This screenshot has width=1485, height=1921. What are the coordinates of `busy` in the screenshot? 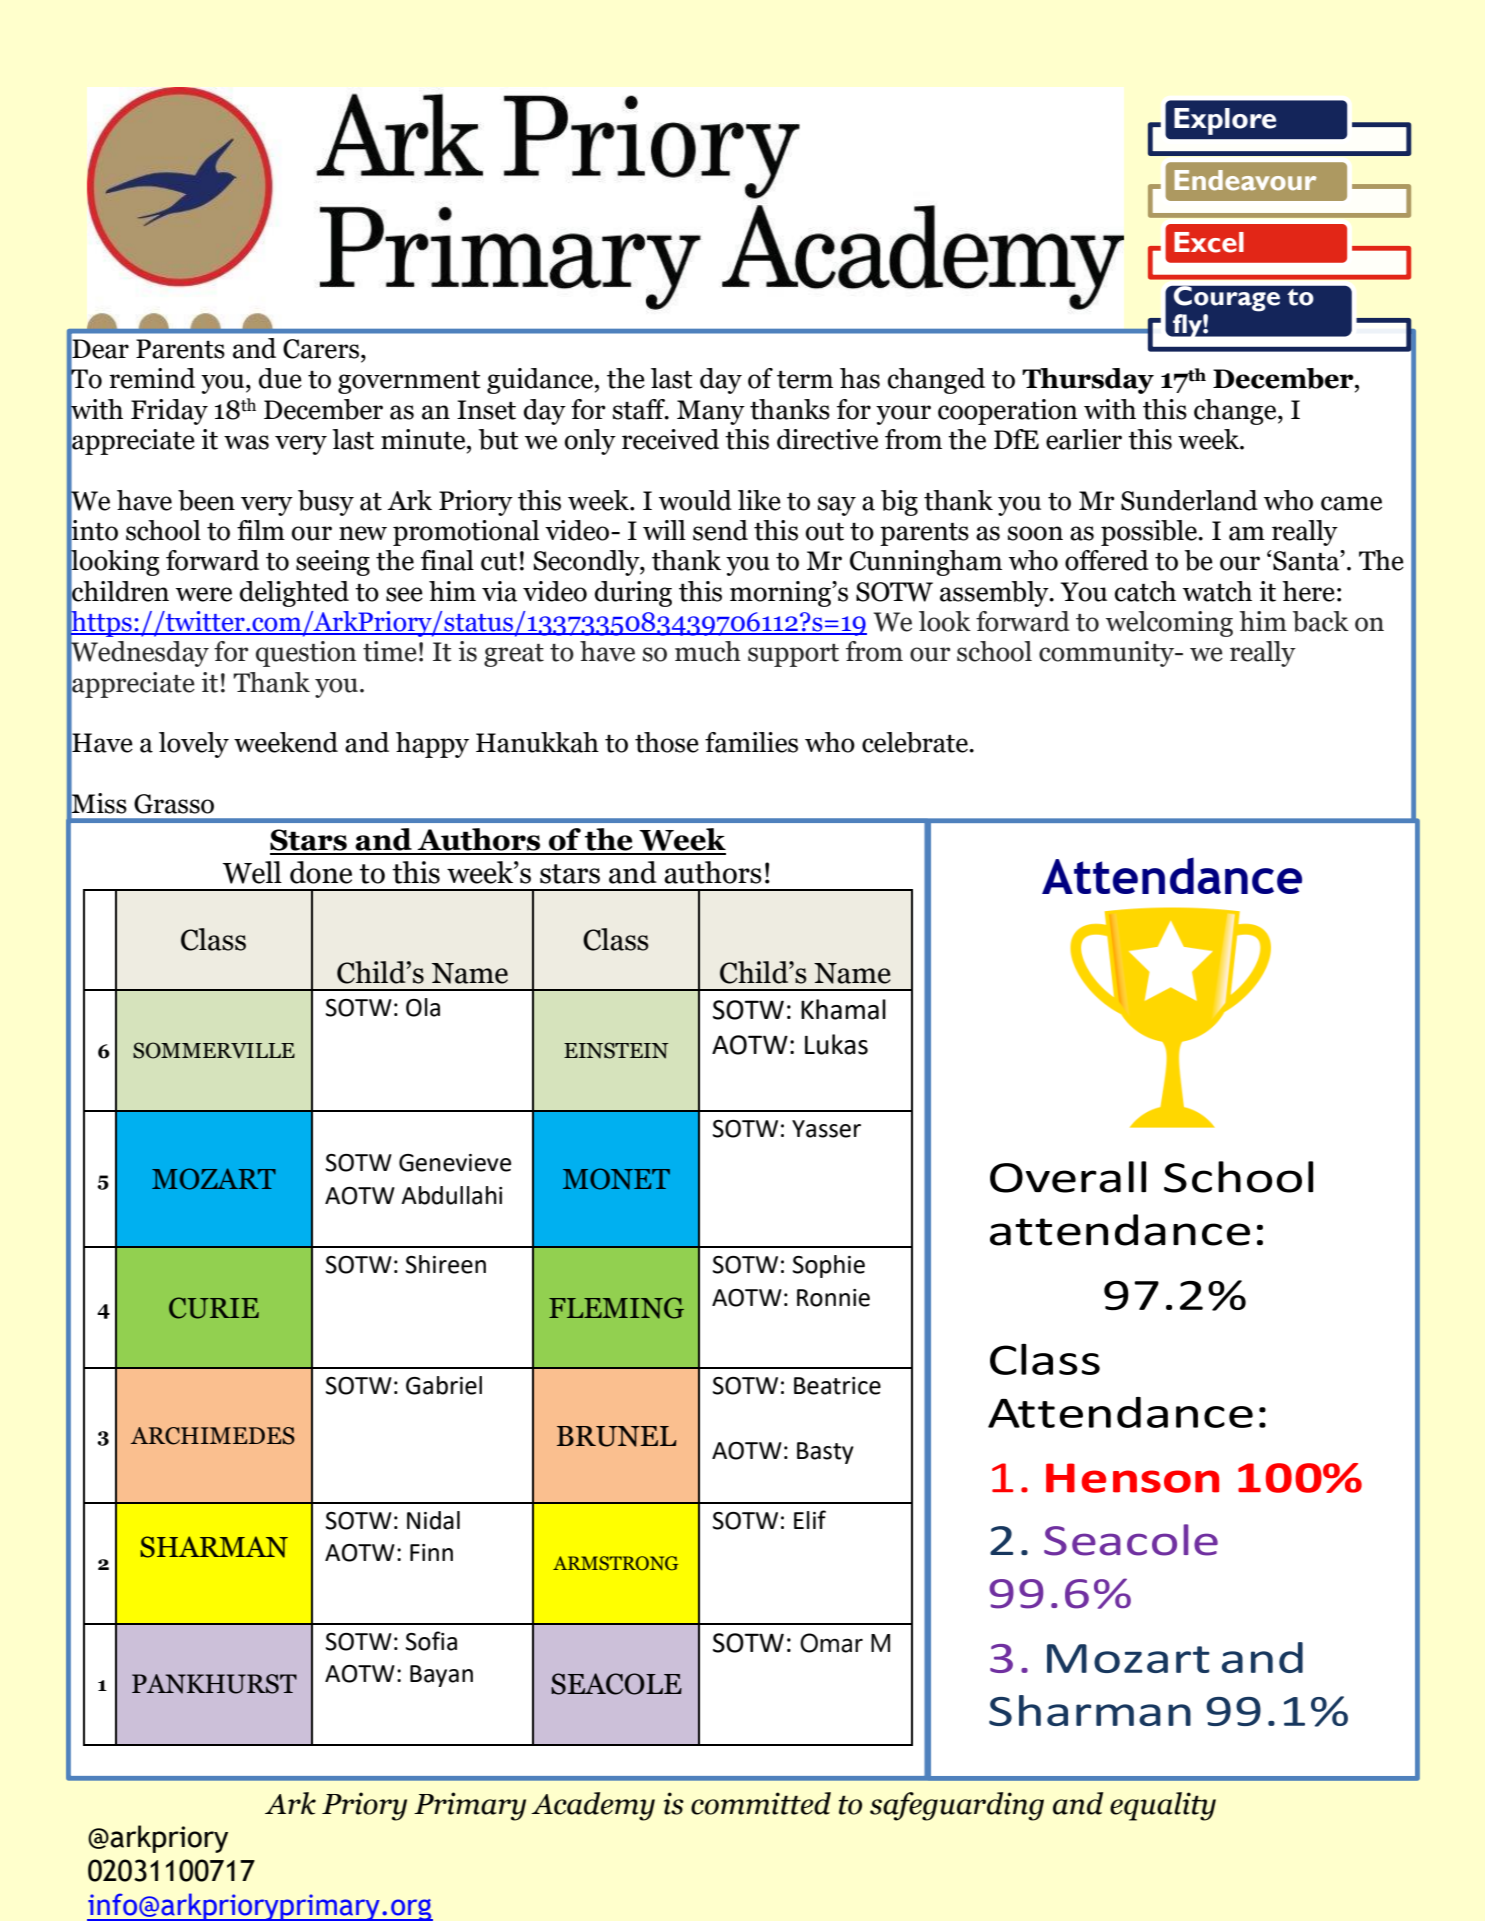 It's located at (326, 503).
